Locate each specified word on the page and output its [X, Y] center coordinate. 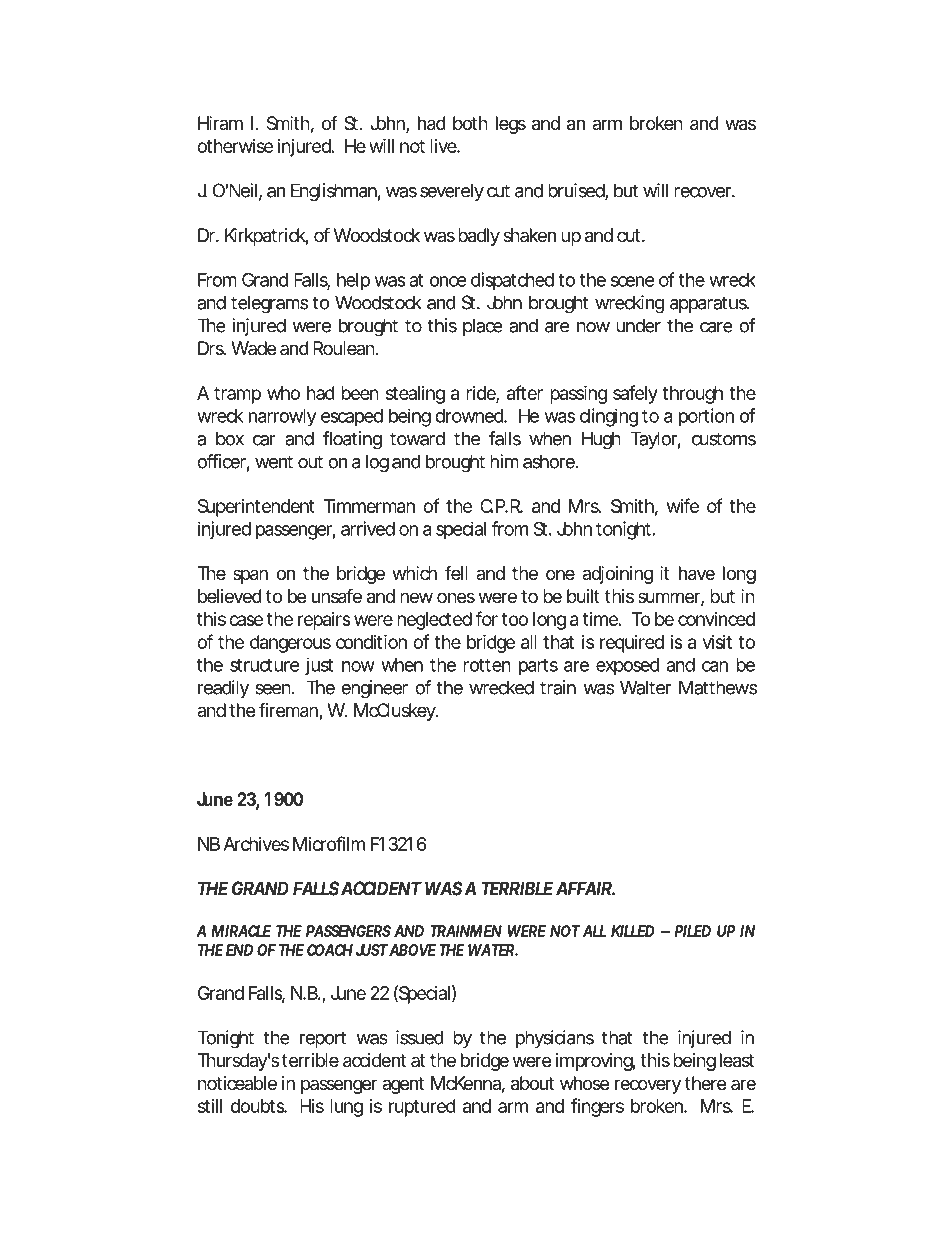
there [705, 1083]
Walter [645, 687]
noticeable [237, 1083]
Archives [256, 844]
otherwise [235, 146]
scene [632, 281]
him [504, 461]
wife [683, 505]
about [532, 1083]
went [274, 462]
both [470, 123]
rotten [487, 665]
